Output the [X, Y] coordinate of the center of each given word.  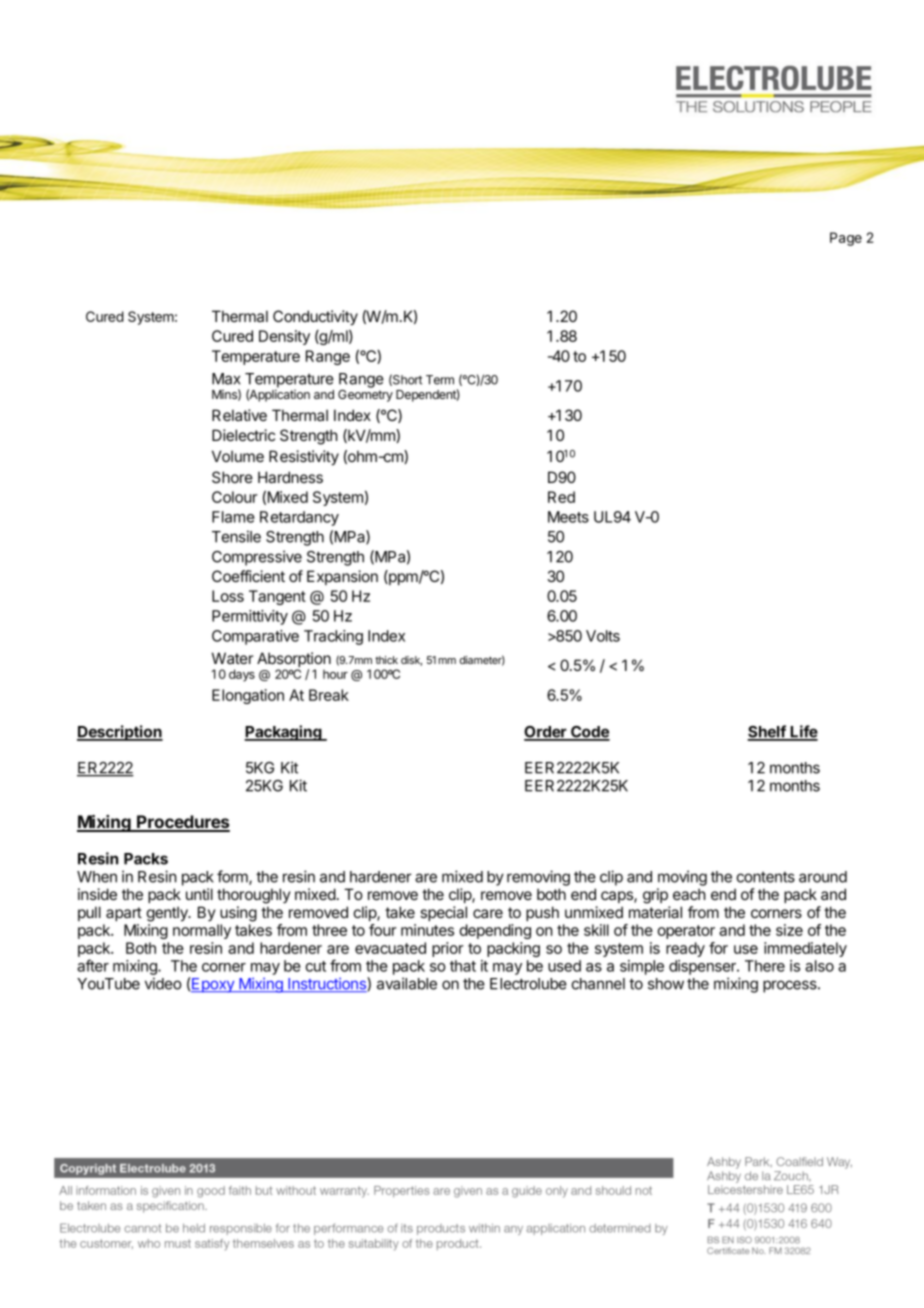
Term [440, 380]
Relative [239, 415]
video [163, 983]
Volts [603, 636]
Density [284, 337]
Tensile [236, 536]
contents [766, 877]
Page [846, 239]
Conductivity [315, 318]
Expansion [342, 577]
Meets [568, 517]
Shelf [767, 732]
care [488, 913]
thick [386, 660]
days [242, 675]
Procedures [182, 823]
